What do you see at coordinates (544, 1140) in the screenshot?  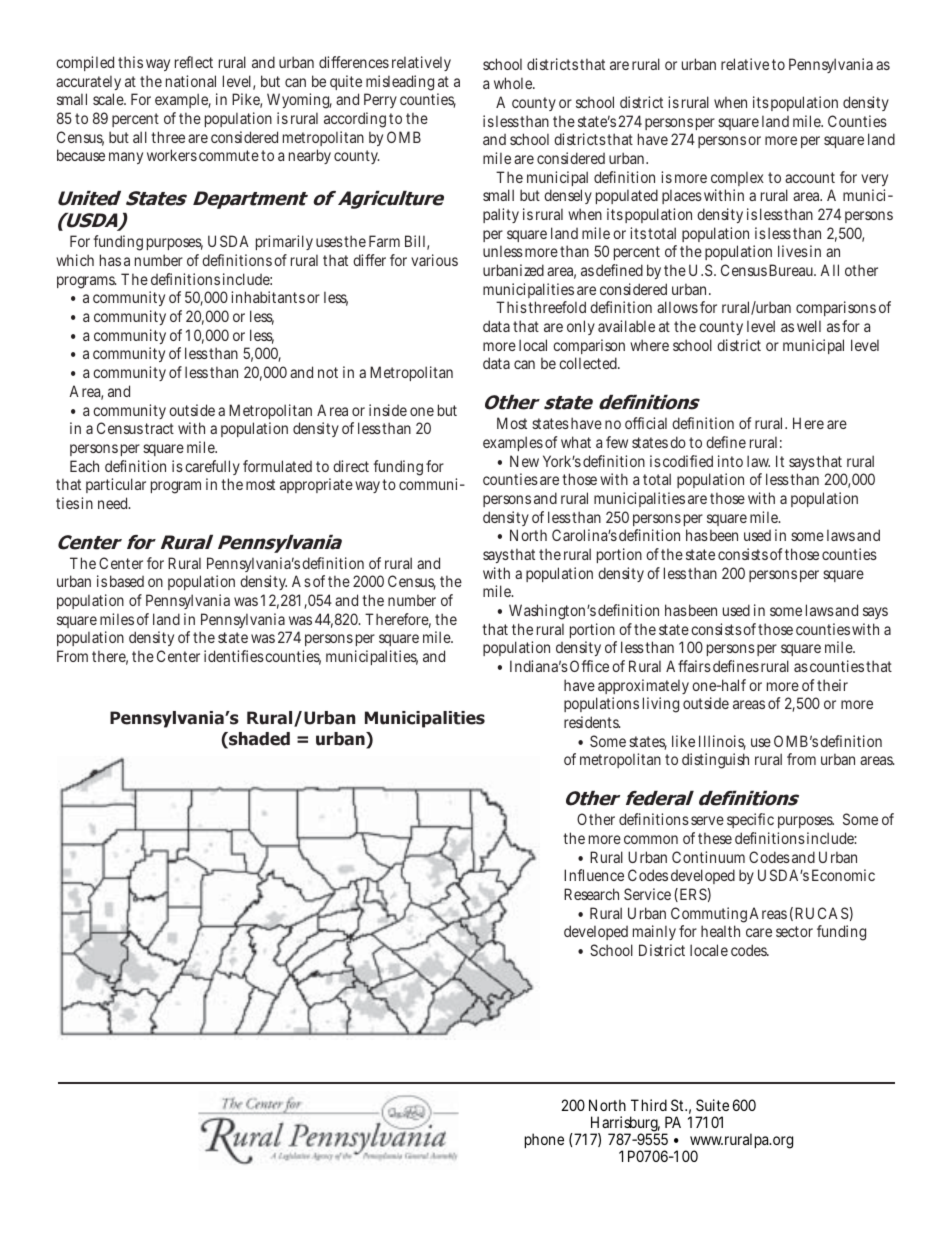 I see `phone` at bounding box center [544, 1140].
